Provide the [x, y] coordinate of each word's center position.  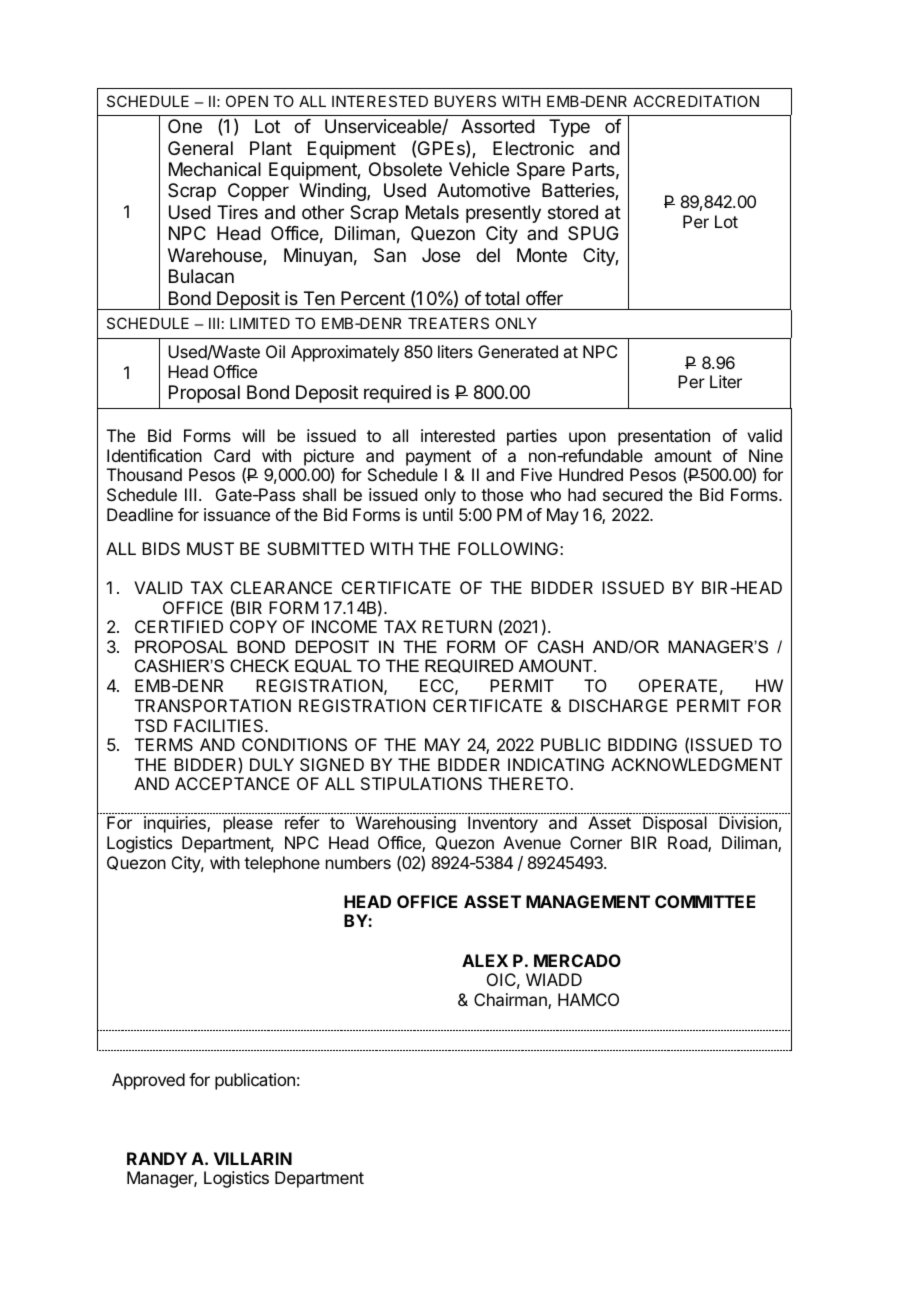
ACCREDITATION [696, 101]
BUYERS [465, 101]
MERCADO [577, 960]
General [200, 148]
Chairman [511, 1001]
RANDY [157, 1158]
